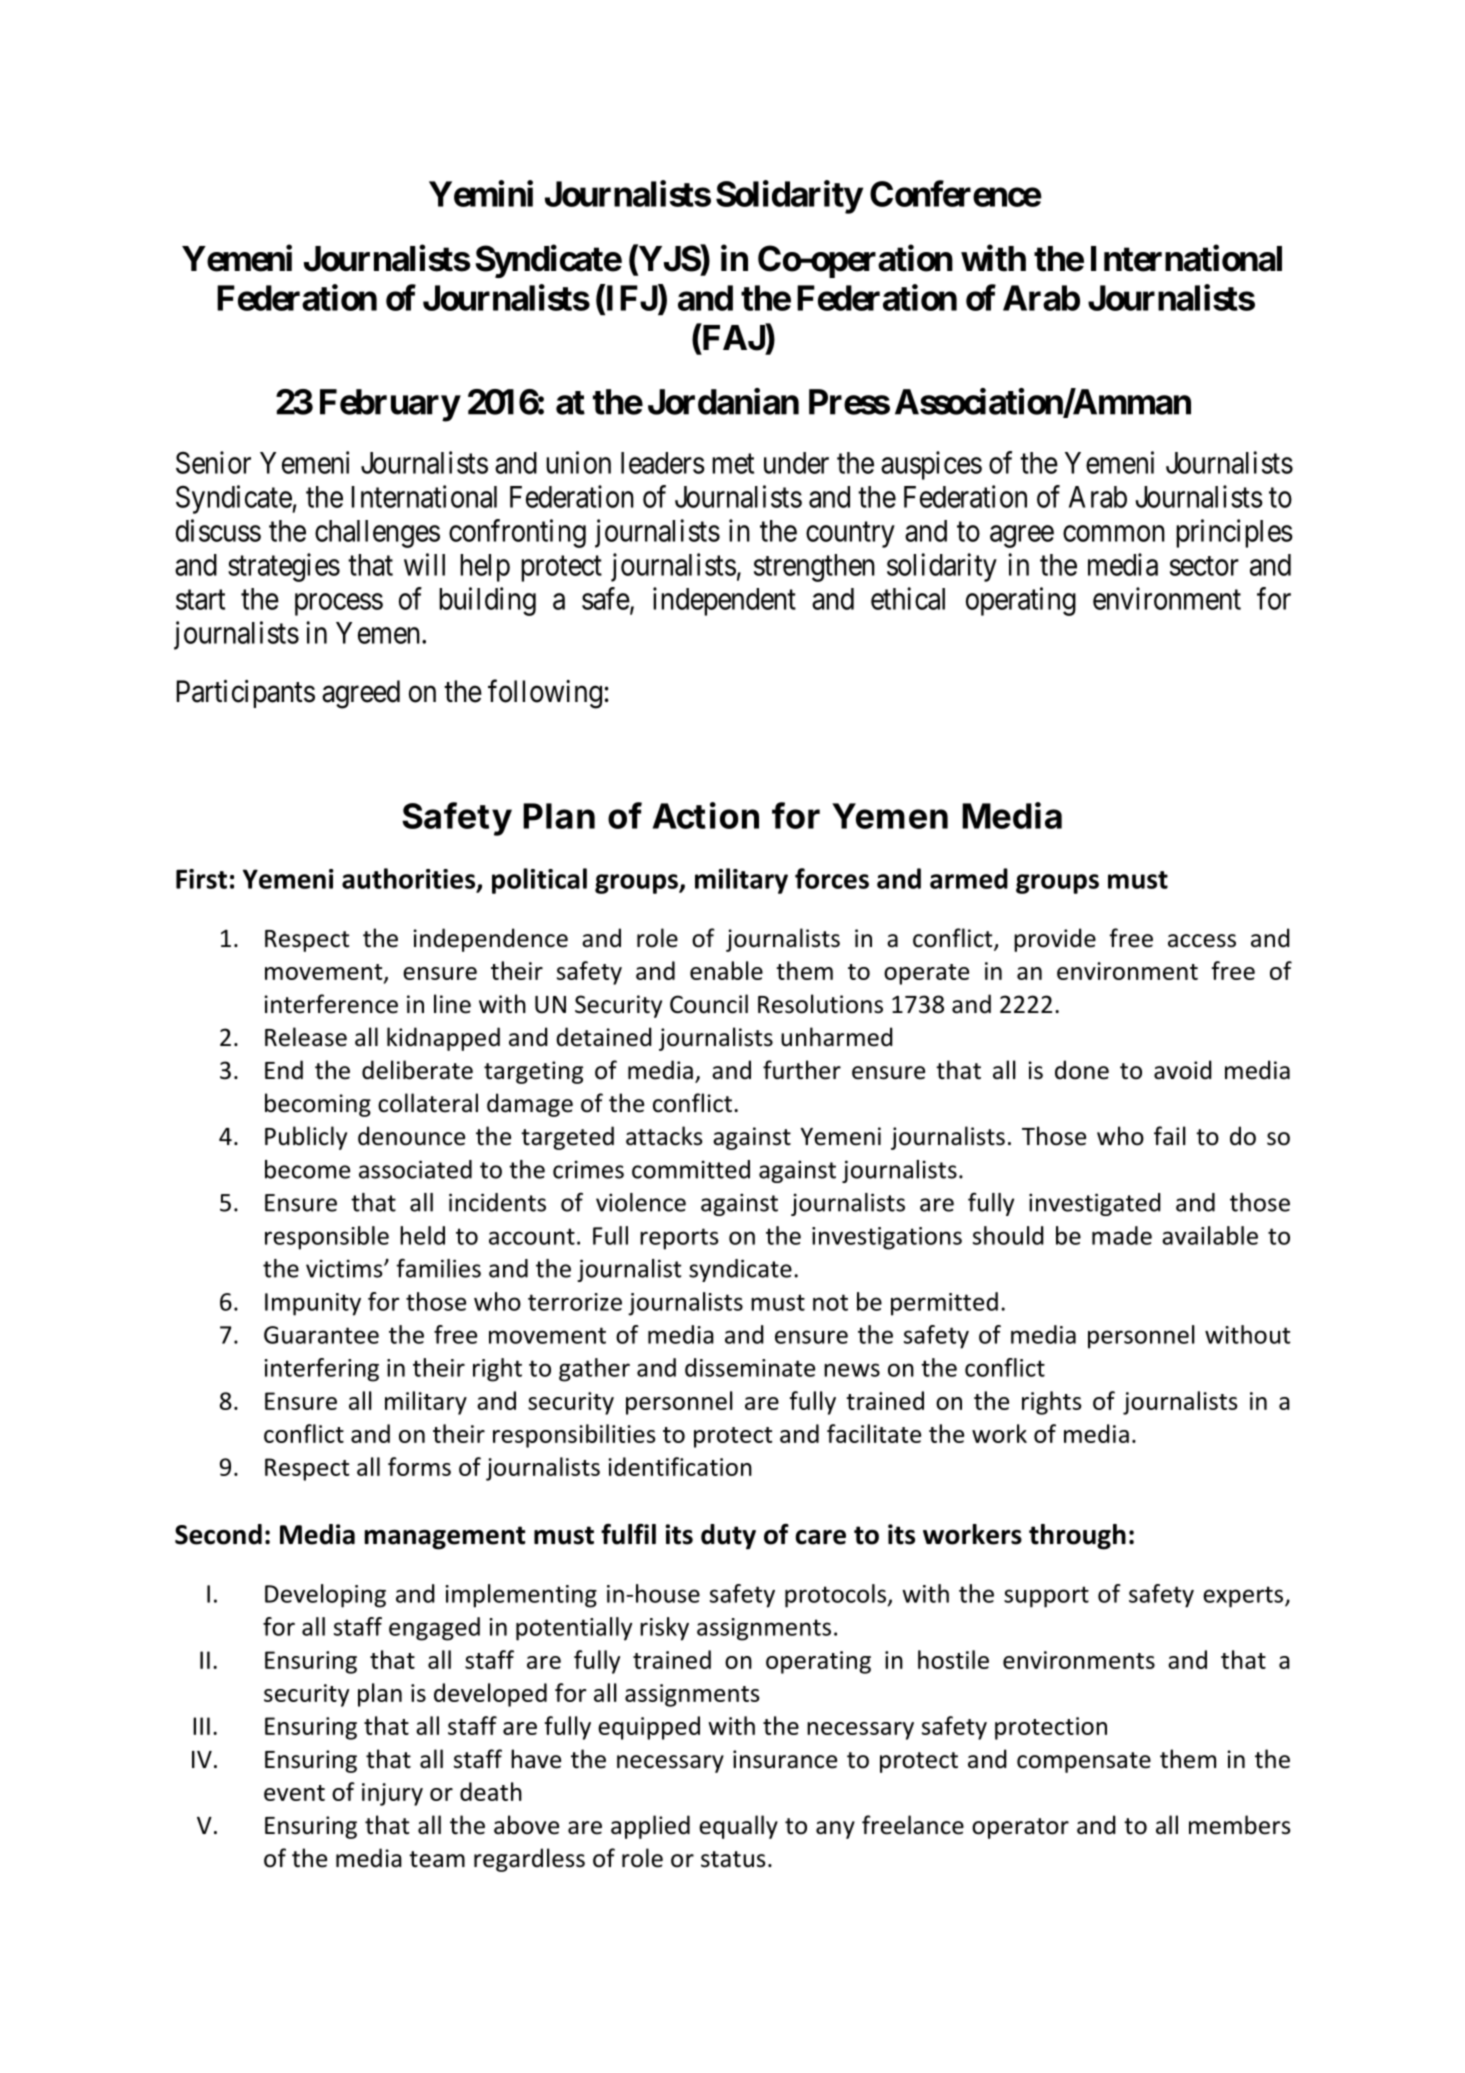  Describe the element at coordinates (1055, 940) in the screenshot. I see `provide` at that location.
